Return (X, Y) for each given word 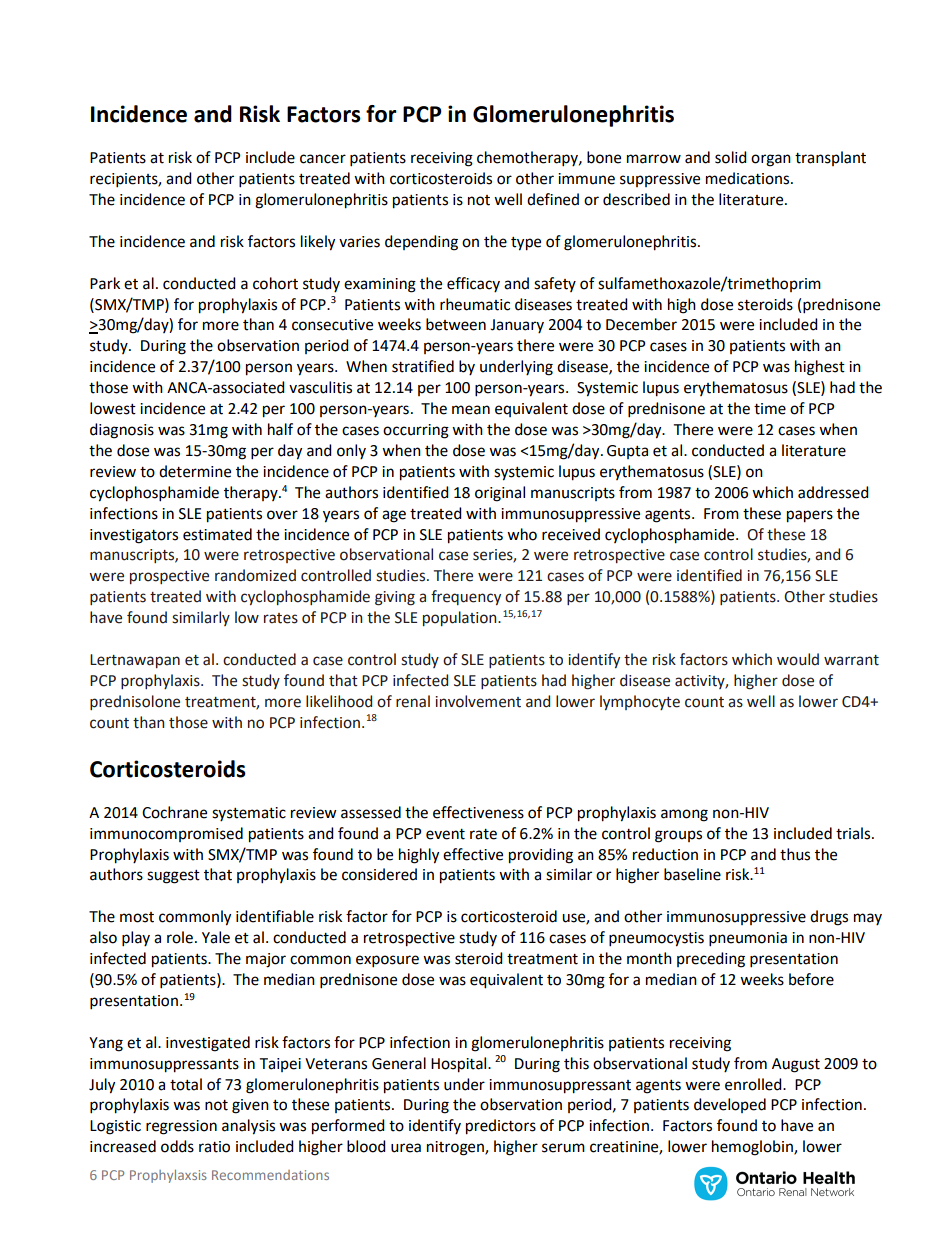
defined (553, 199)
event (445, 834)
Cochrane (174, 812)
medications (749, 178)
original (500, 494)
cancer (323, 159)
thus (795, 854)
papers (810, 516)
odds (177, 1146)
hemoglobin (753, 1148)
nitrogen (456, 1148)
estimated (217, 534)
